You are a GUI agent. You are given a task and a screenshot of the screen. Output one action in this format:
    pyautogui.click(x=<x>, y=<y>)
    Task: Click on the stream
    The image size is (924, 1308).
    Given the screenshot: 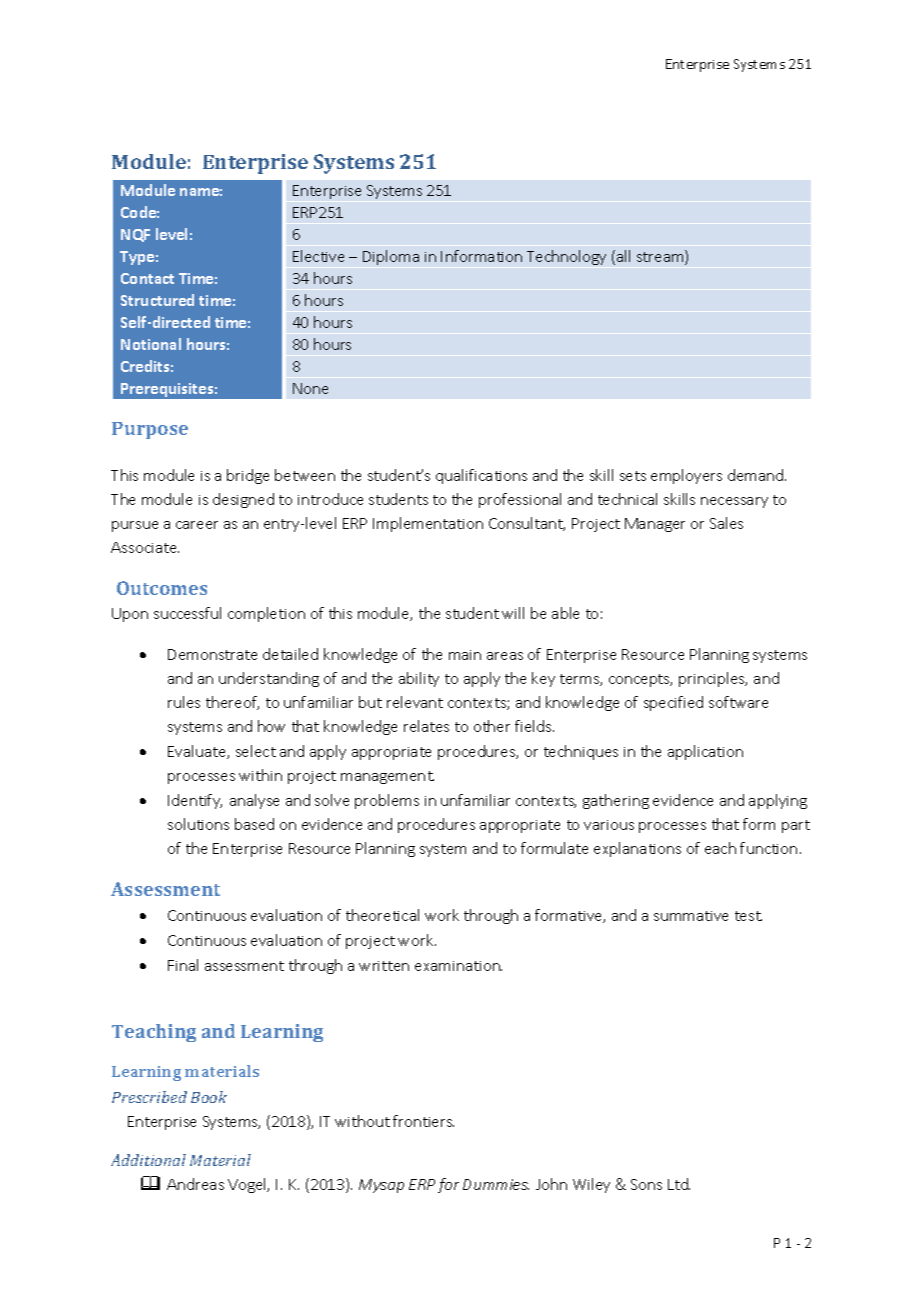 What is the action you would take?
    pyautogui.click(x=661, y=257)
